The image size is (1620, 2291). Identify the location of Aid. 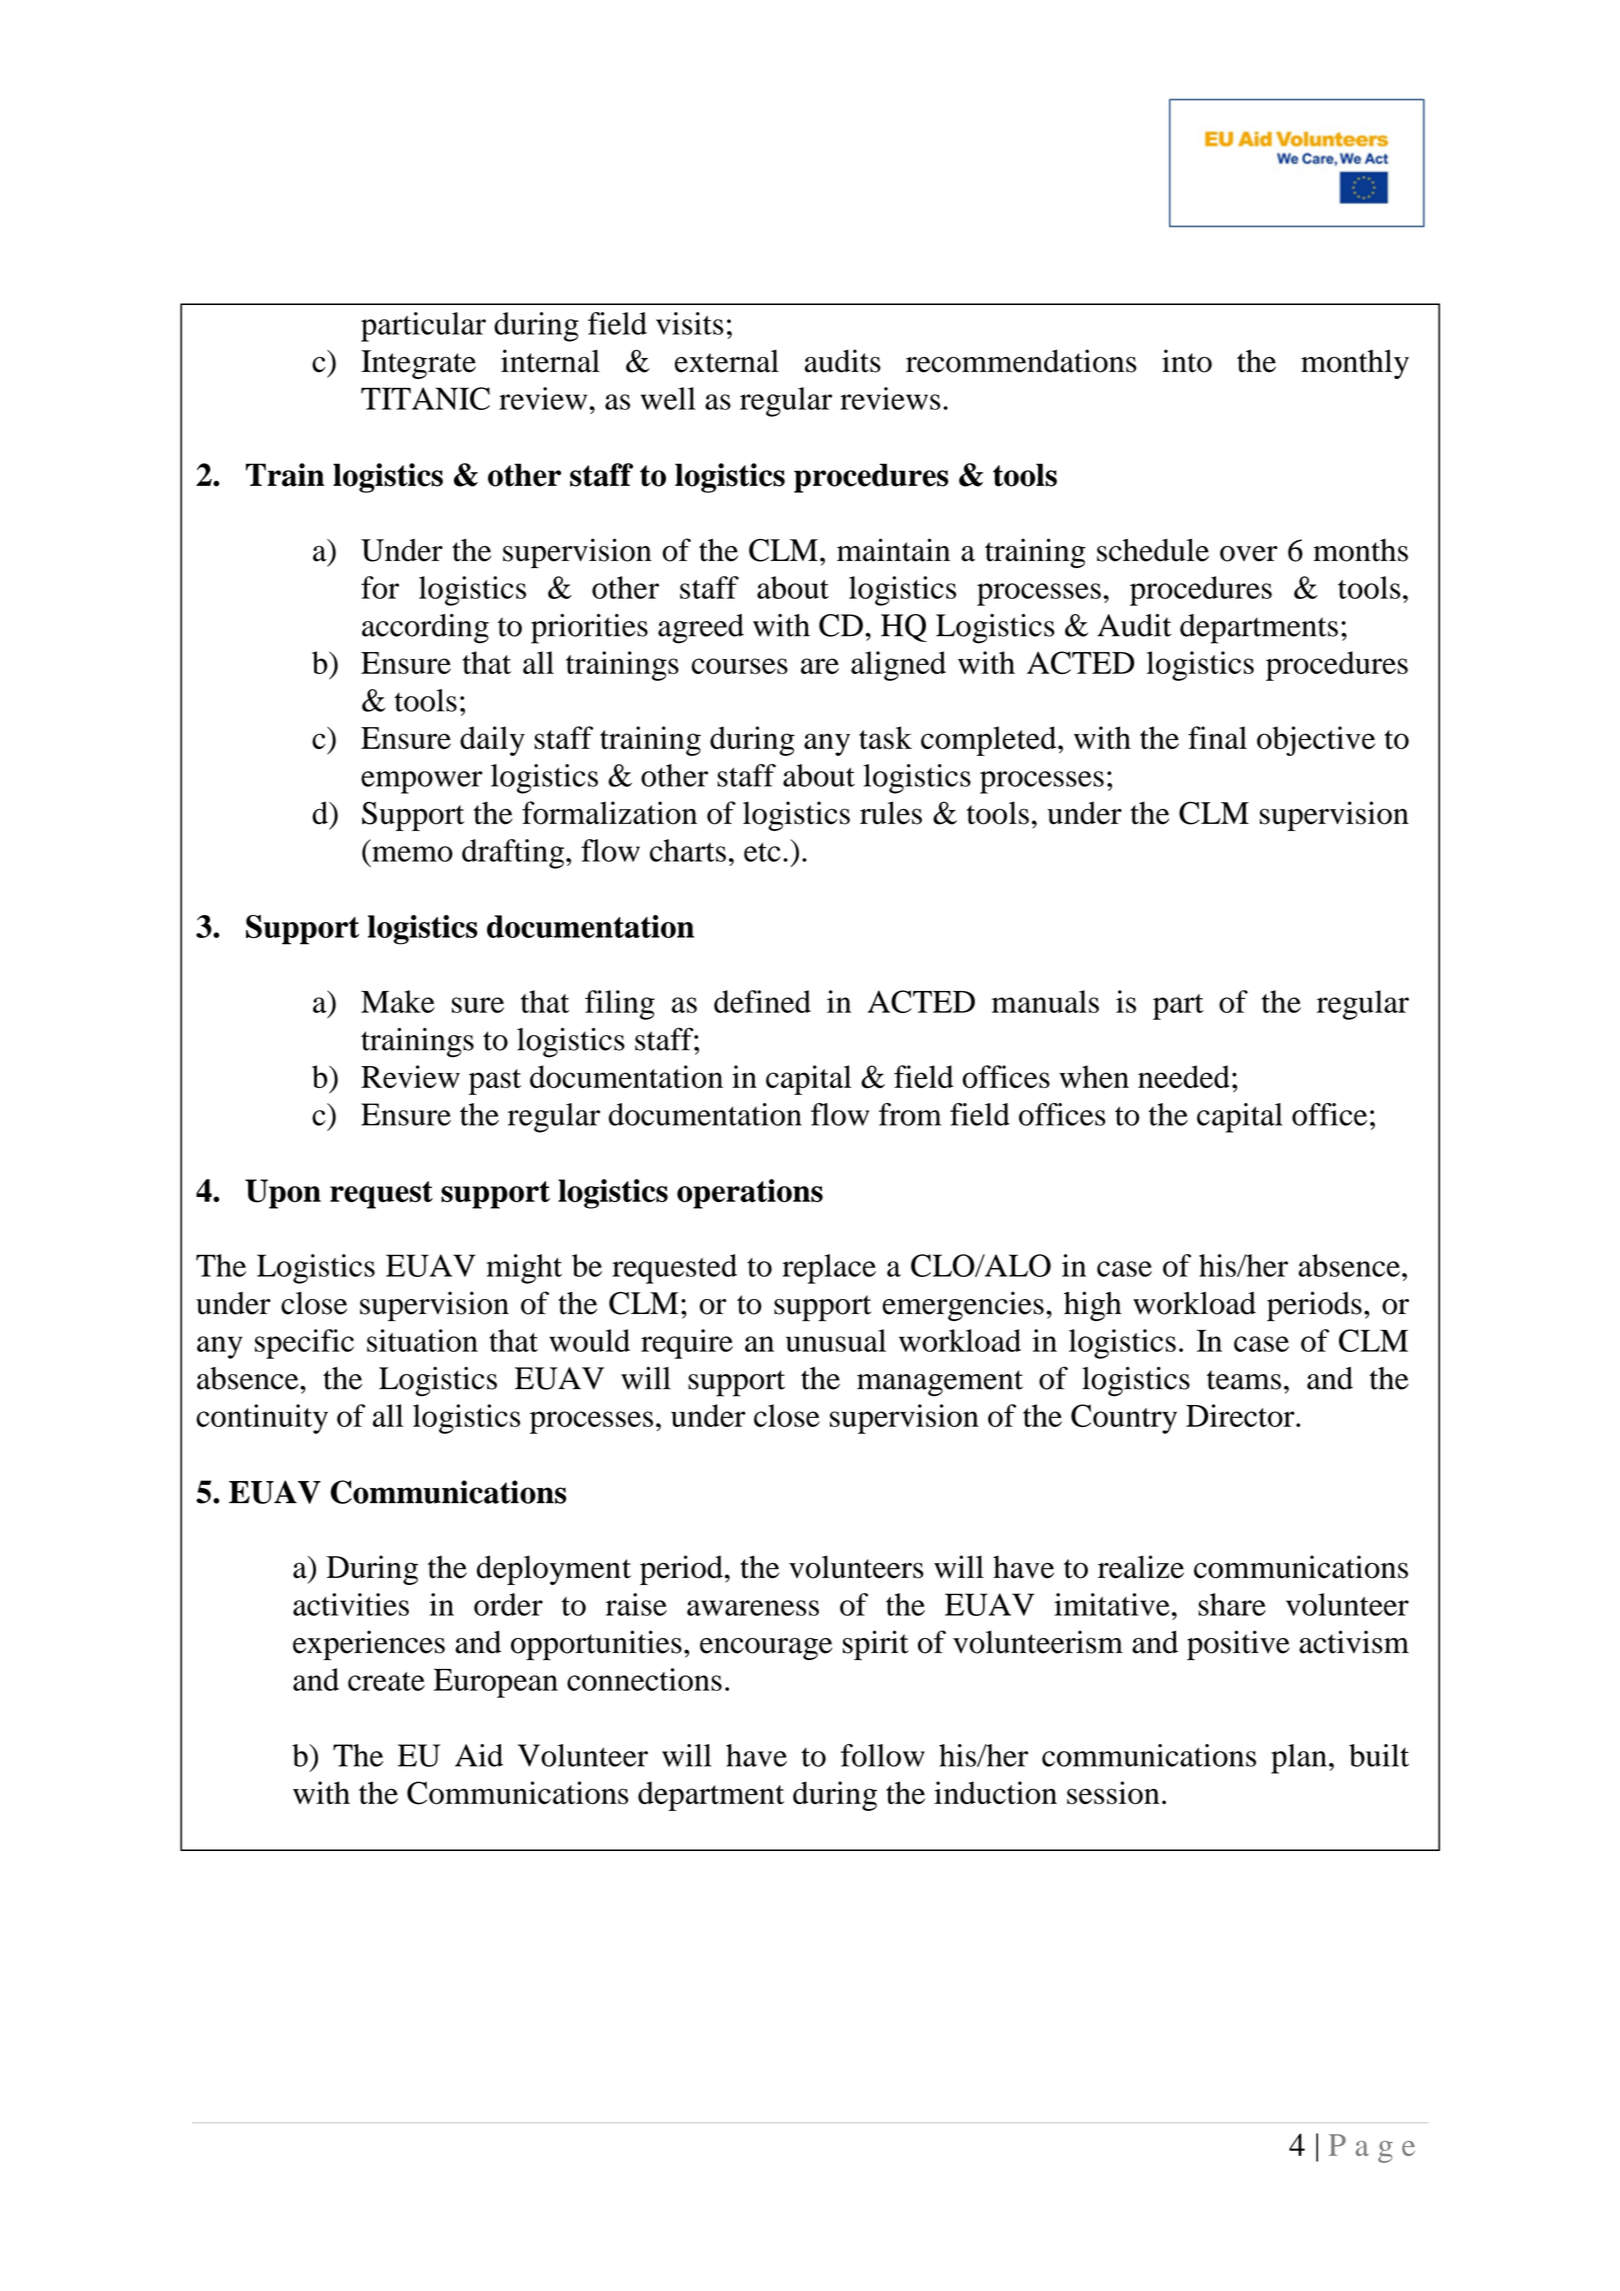
(479, 1755).
